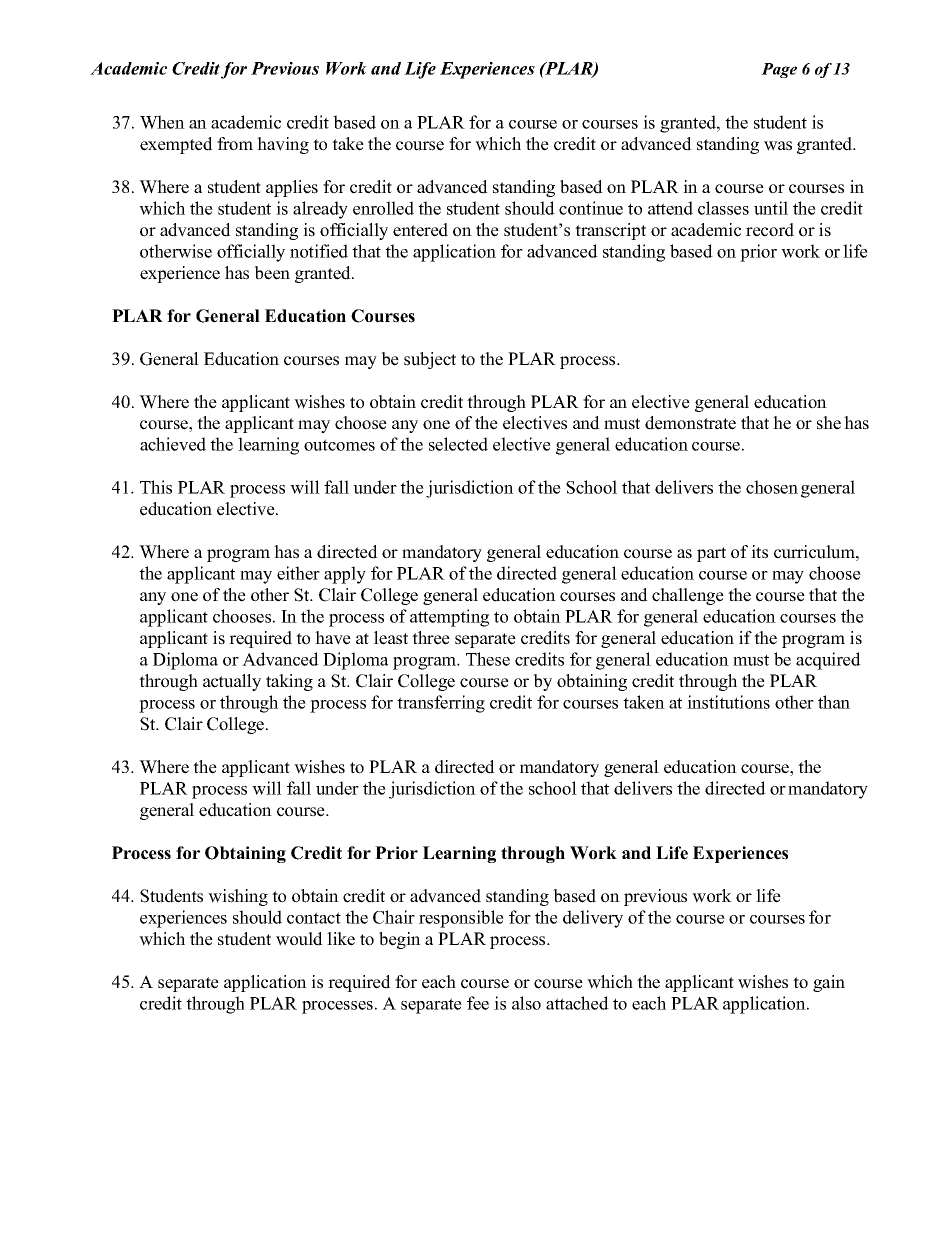 The image size is (952, 1233). What do you see at coordinates (235, 144) in the image?
I see `from` at bounding box center [235, 144].
